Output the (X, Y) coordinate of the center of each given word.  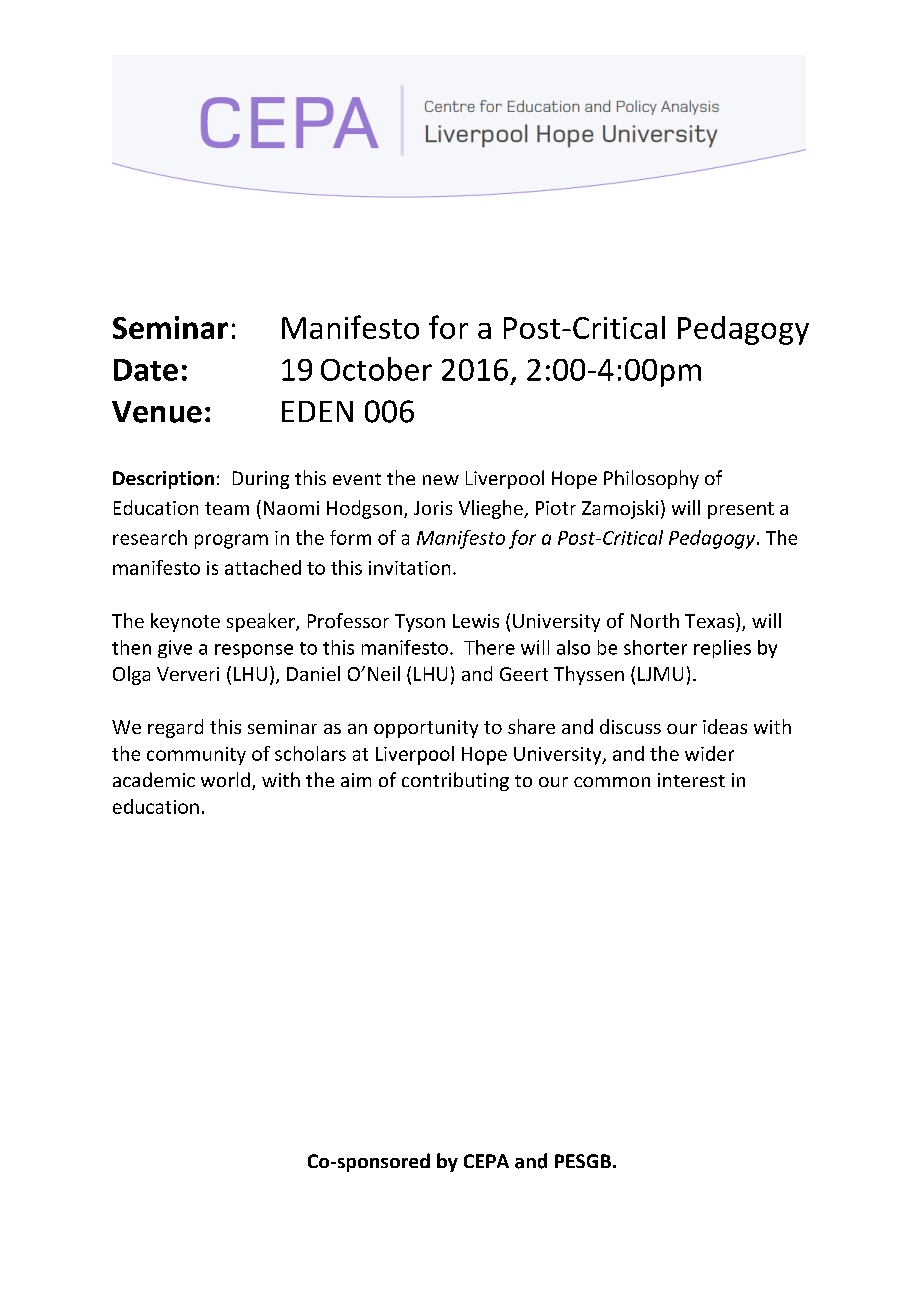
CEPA (486, 1161)
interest (691, 780)
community (196, 756)
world (225, 779)
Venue (157, 412)
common (612, 782)
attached (263, 567)
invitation (409, 568)
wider (709, 753)
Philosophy (651, 479)
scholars (310, 753)
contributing (455, 781)
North (655, 620)
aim (356, 780)
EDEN (317, 411)
